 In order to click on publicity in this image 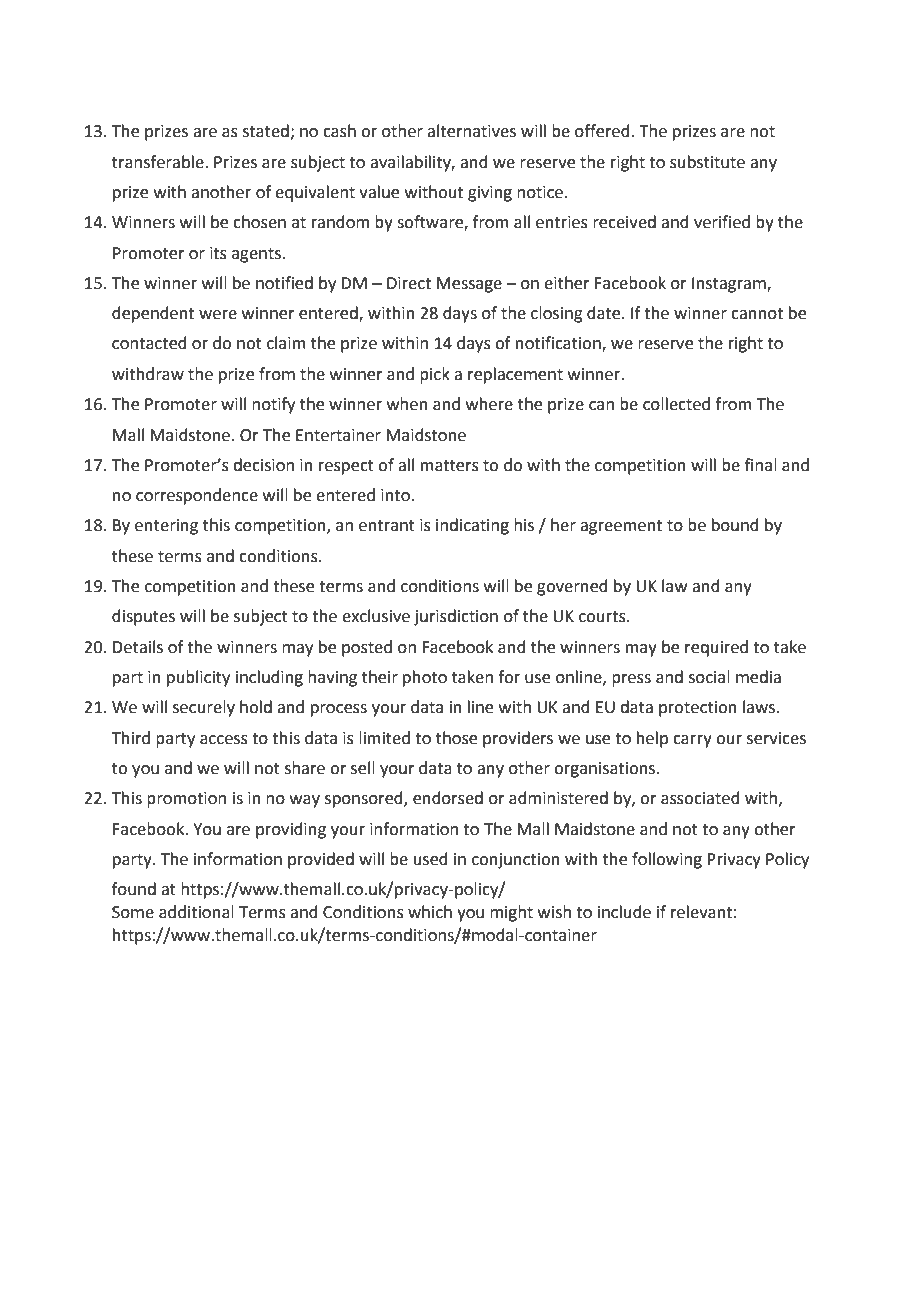, I will do `click(198, 678)`.
